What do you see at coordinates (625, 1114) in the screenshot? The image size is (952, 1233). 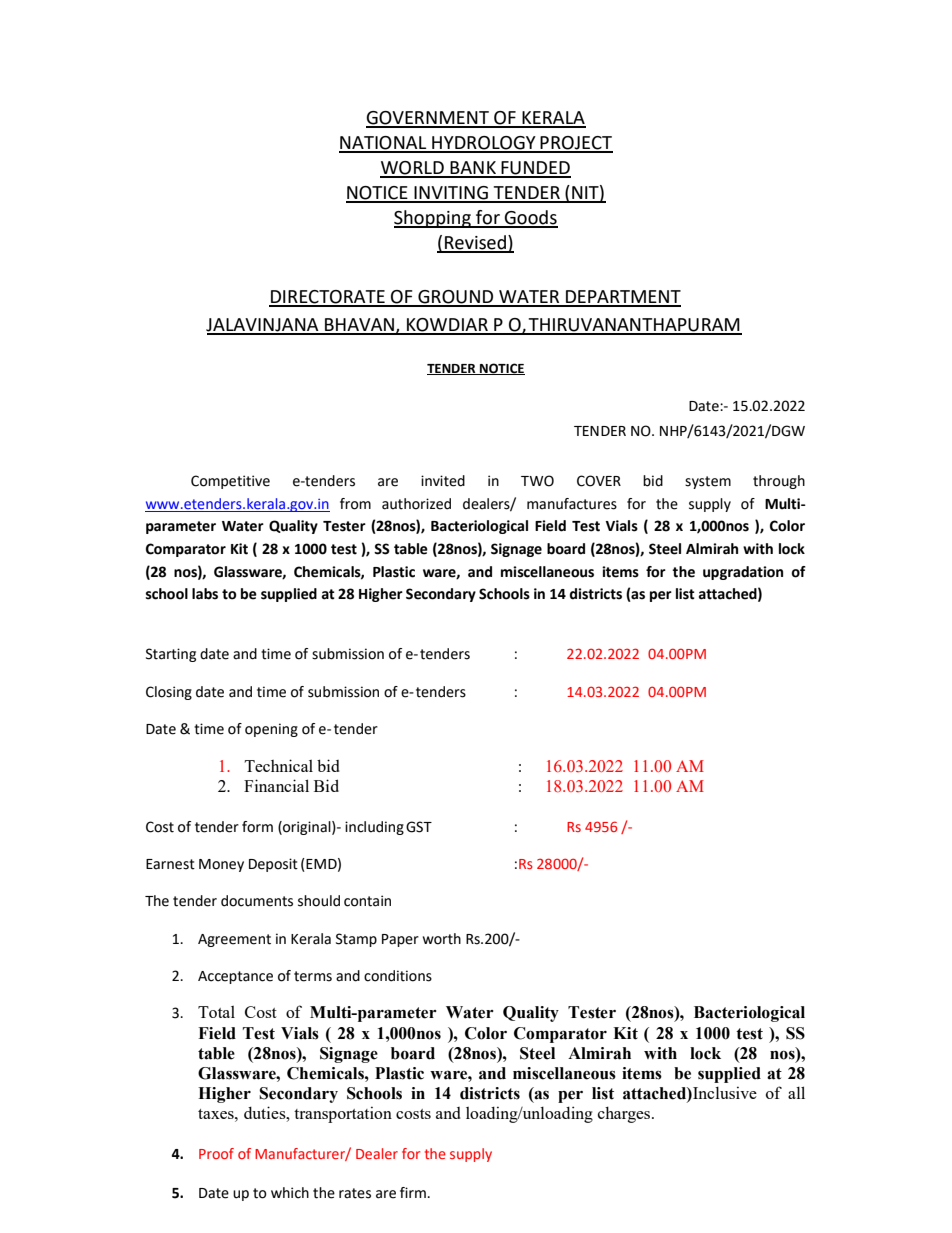 I see `charges` at bounding box center [625, 1114].
